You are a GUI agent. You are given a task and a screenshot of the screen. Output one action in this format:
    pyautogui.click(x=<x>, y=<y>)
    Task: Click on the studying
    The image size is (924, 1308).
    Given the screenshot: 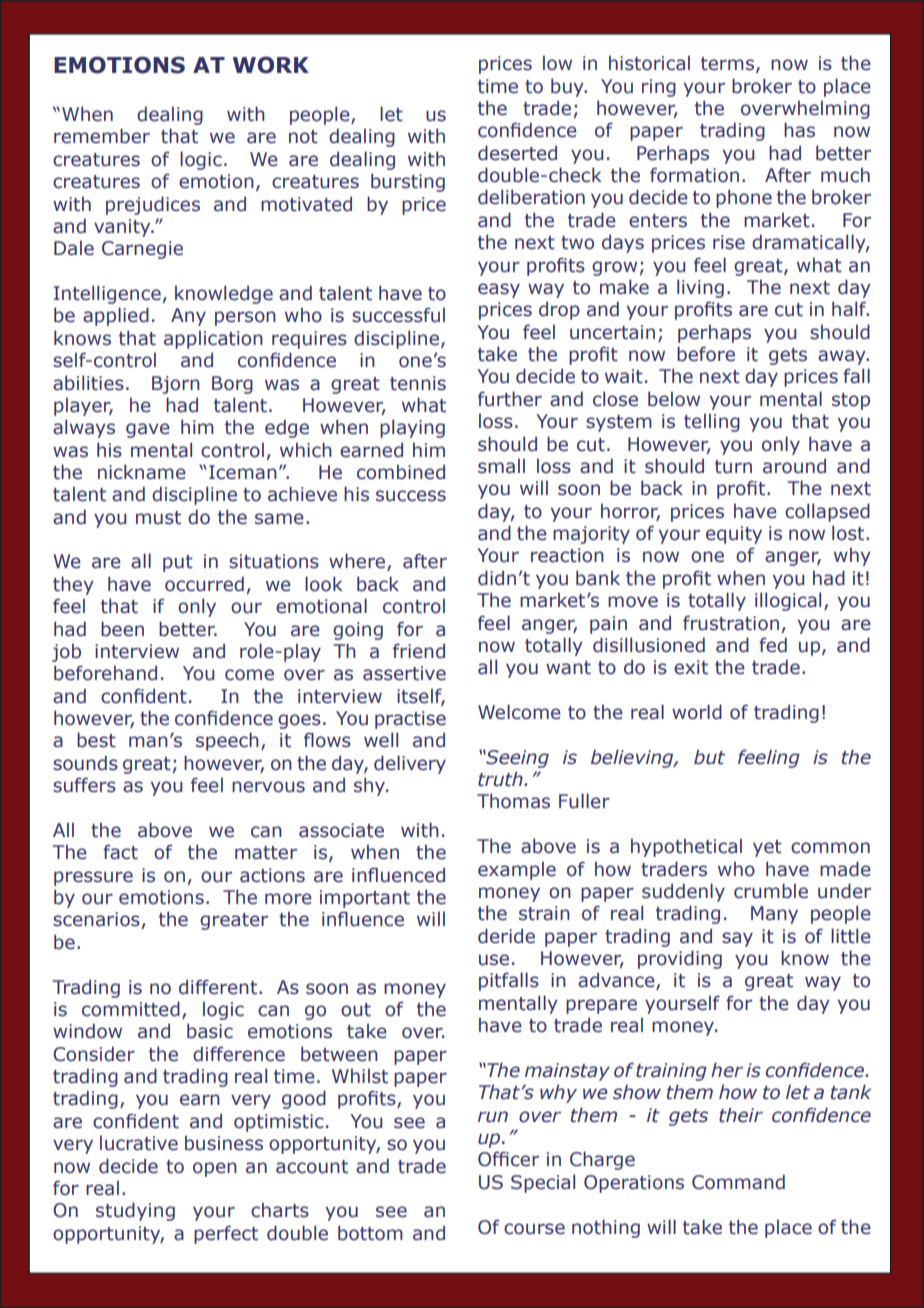 What is the action you would take?
    pyautogui.click(x=135, y=1211)
